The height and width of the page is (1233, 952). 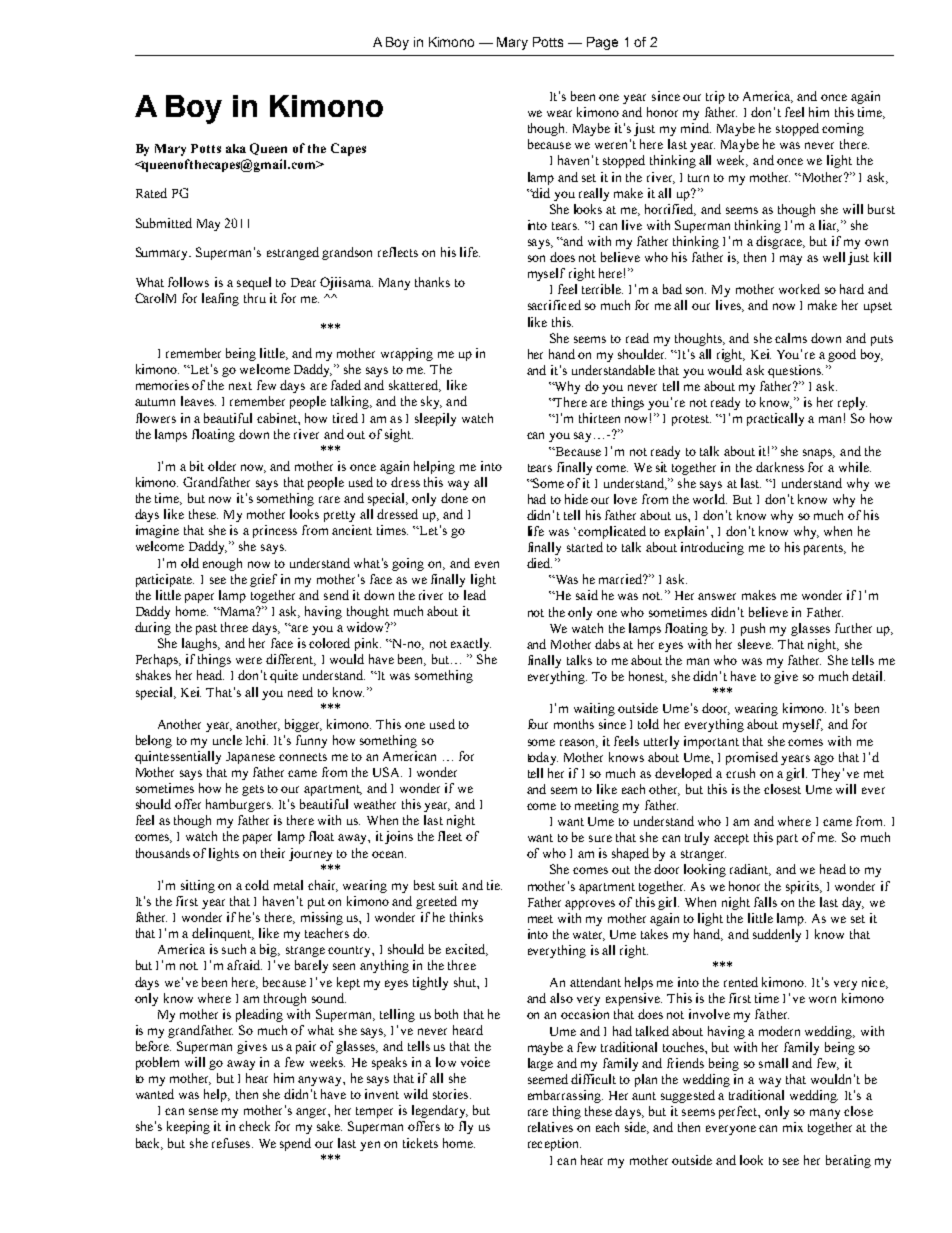 I want to click on ago, so click(x=824, y=760).
